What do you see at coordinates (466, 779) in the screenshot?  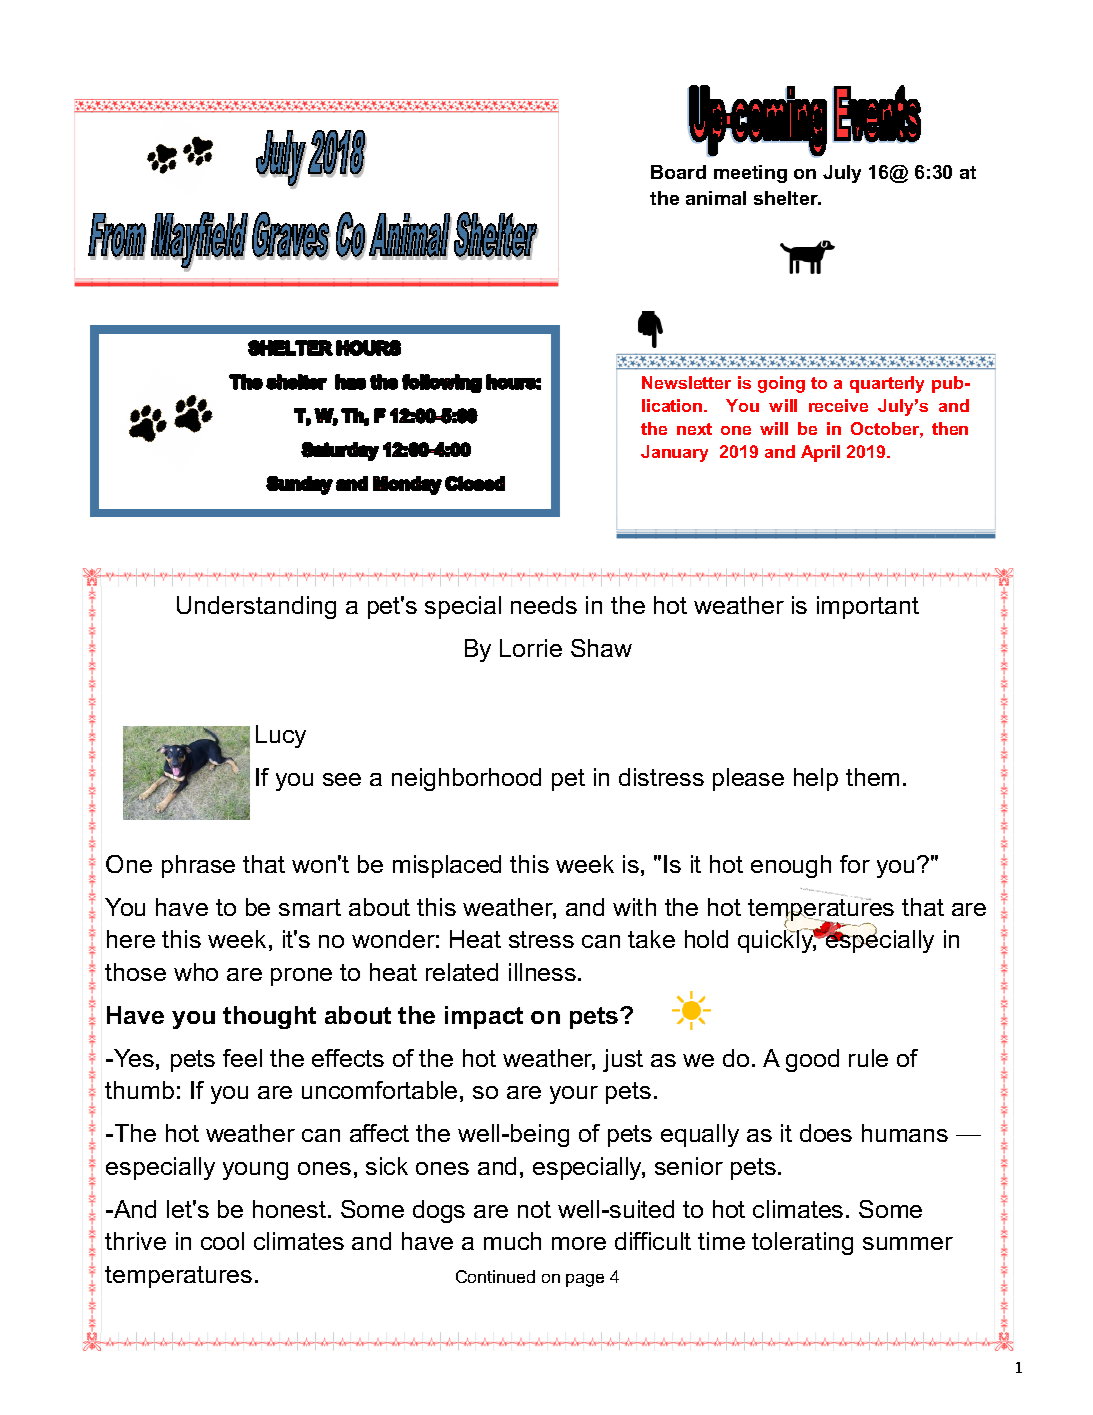 I see `neighborhood` at bounding box center [466, 779].
